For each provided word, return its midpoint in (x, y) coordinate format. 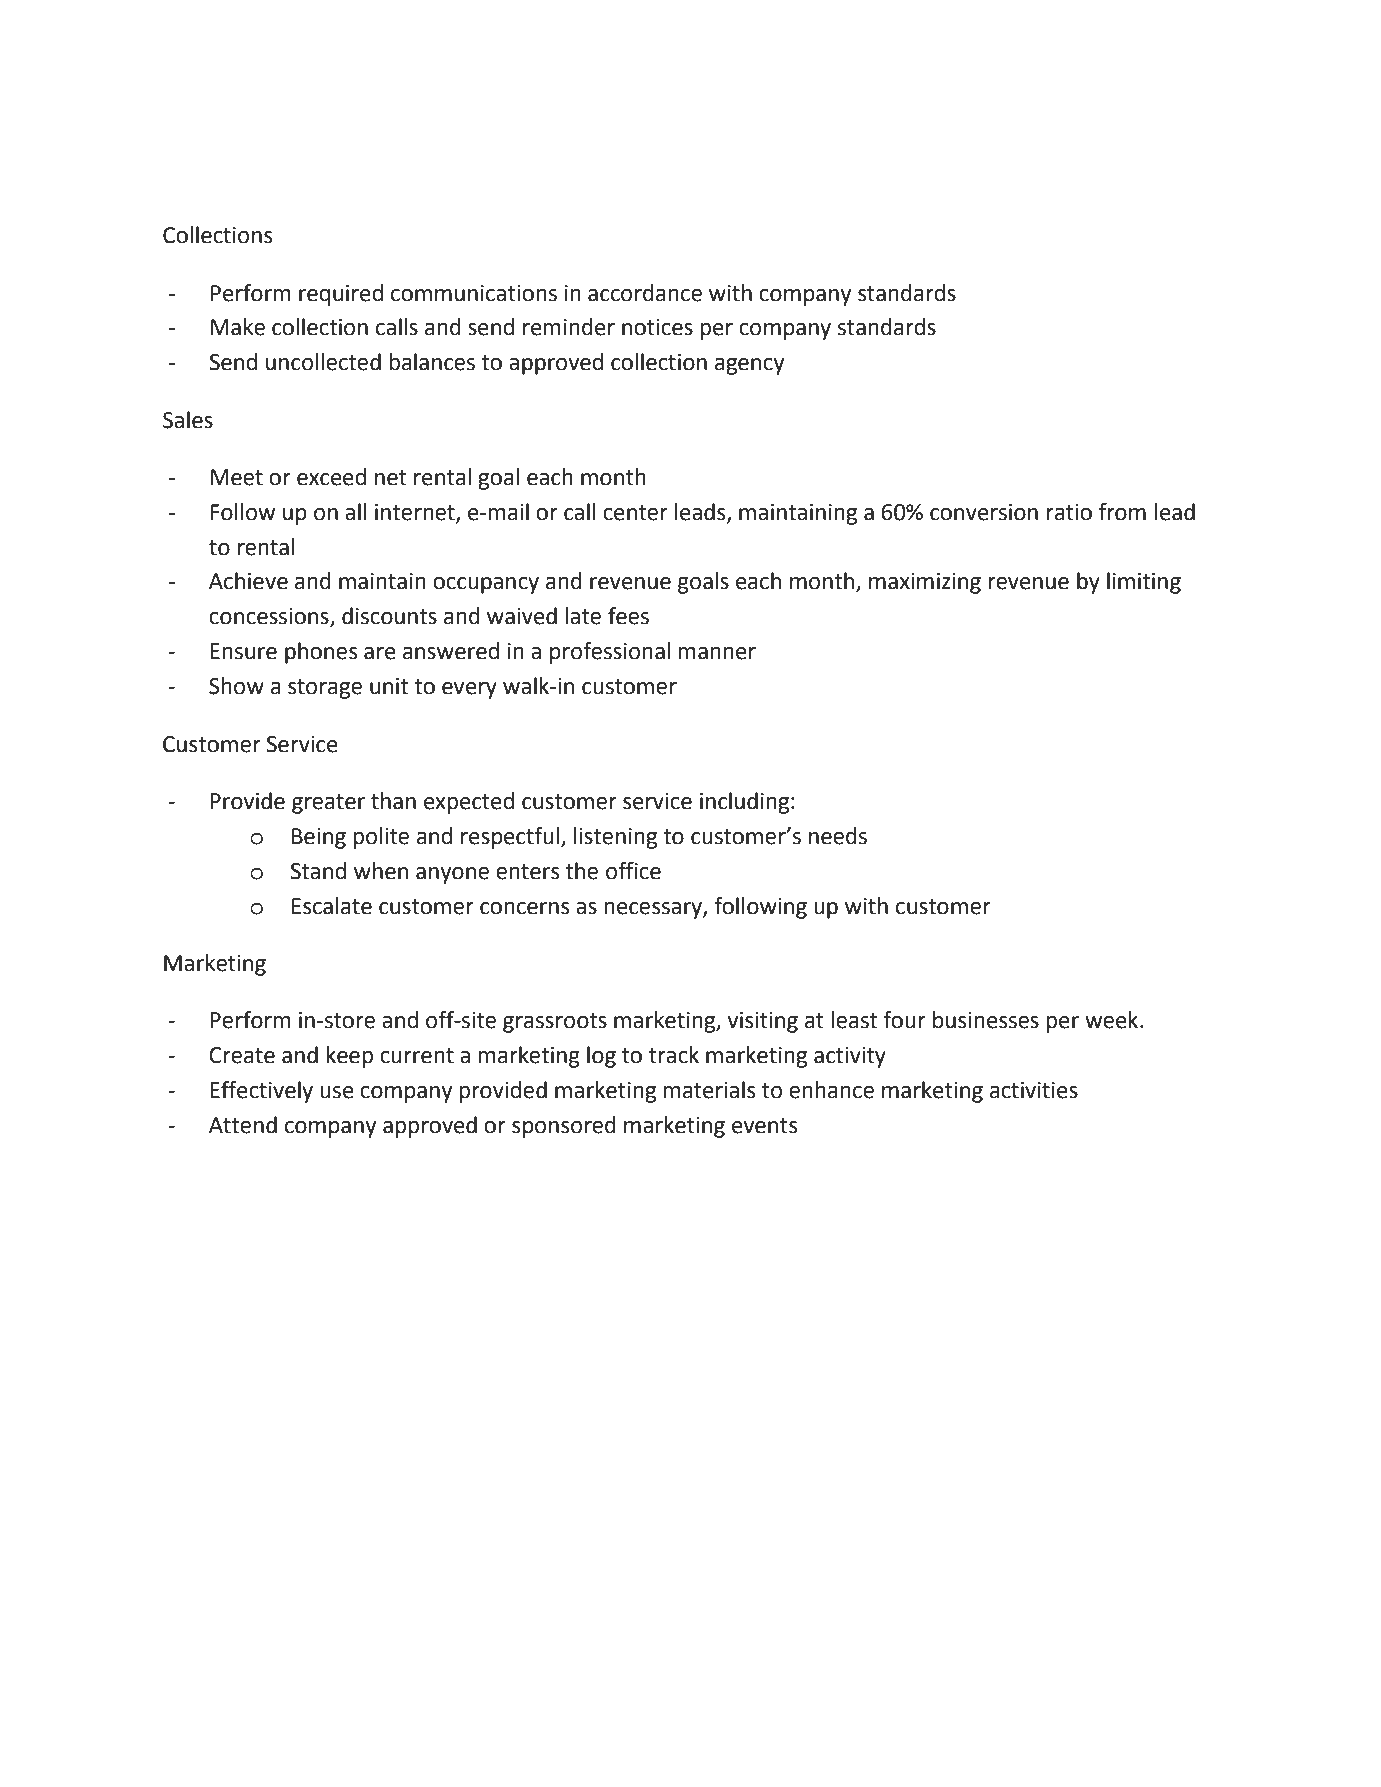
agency (749, 366)
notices (657, 327)
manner (717, 653)
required (341, 295)
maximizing (925, 583)
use (337, 1092)
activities (1034, 1090)
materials (709, 1090)
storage (325, 689)
